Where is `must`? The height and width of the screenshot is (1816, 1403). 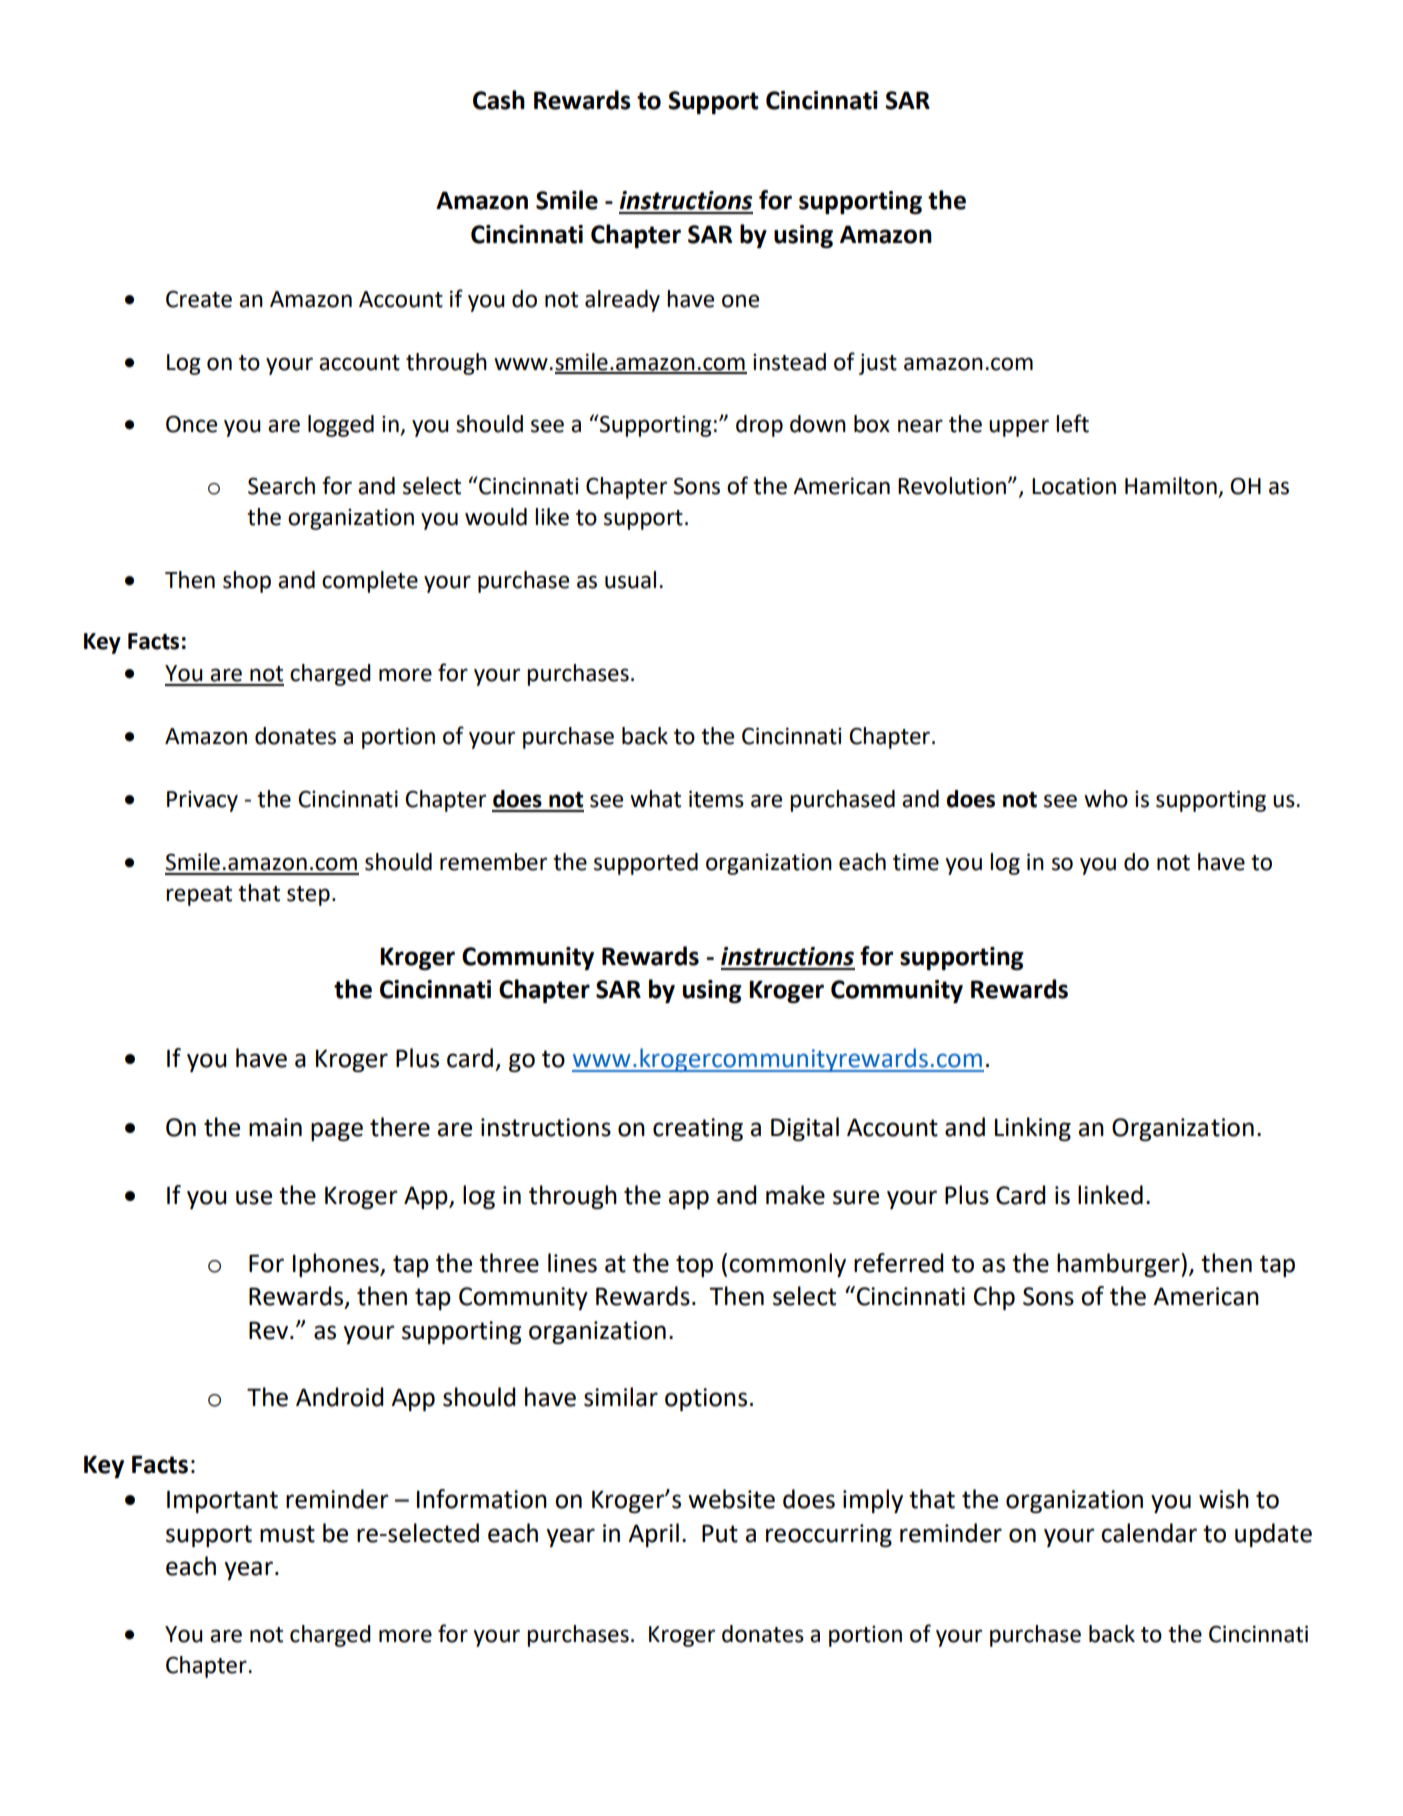 must is located at coordinates (287, 1534).
